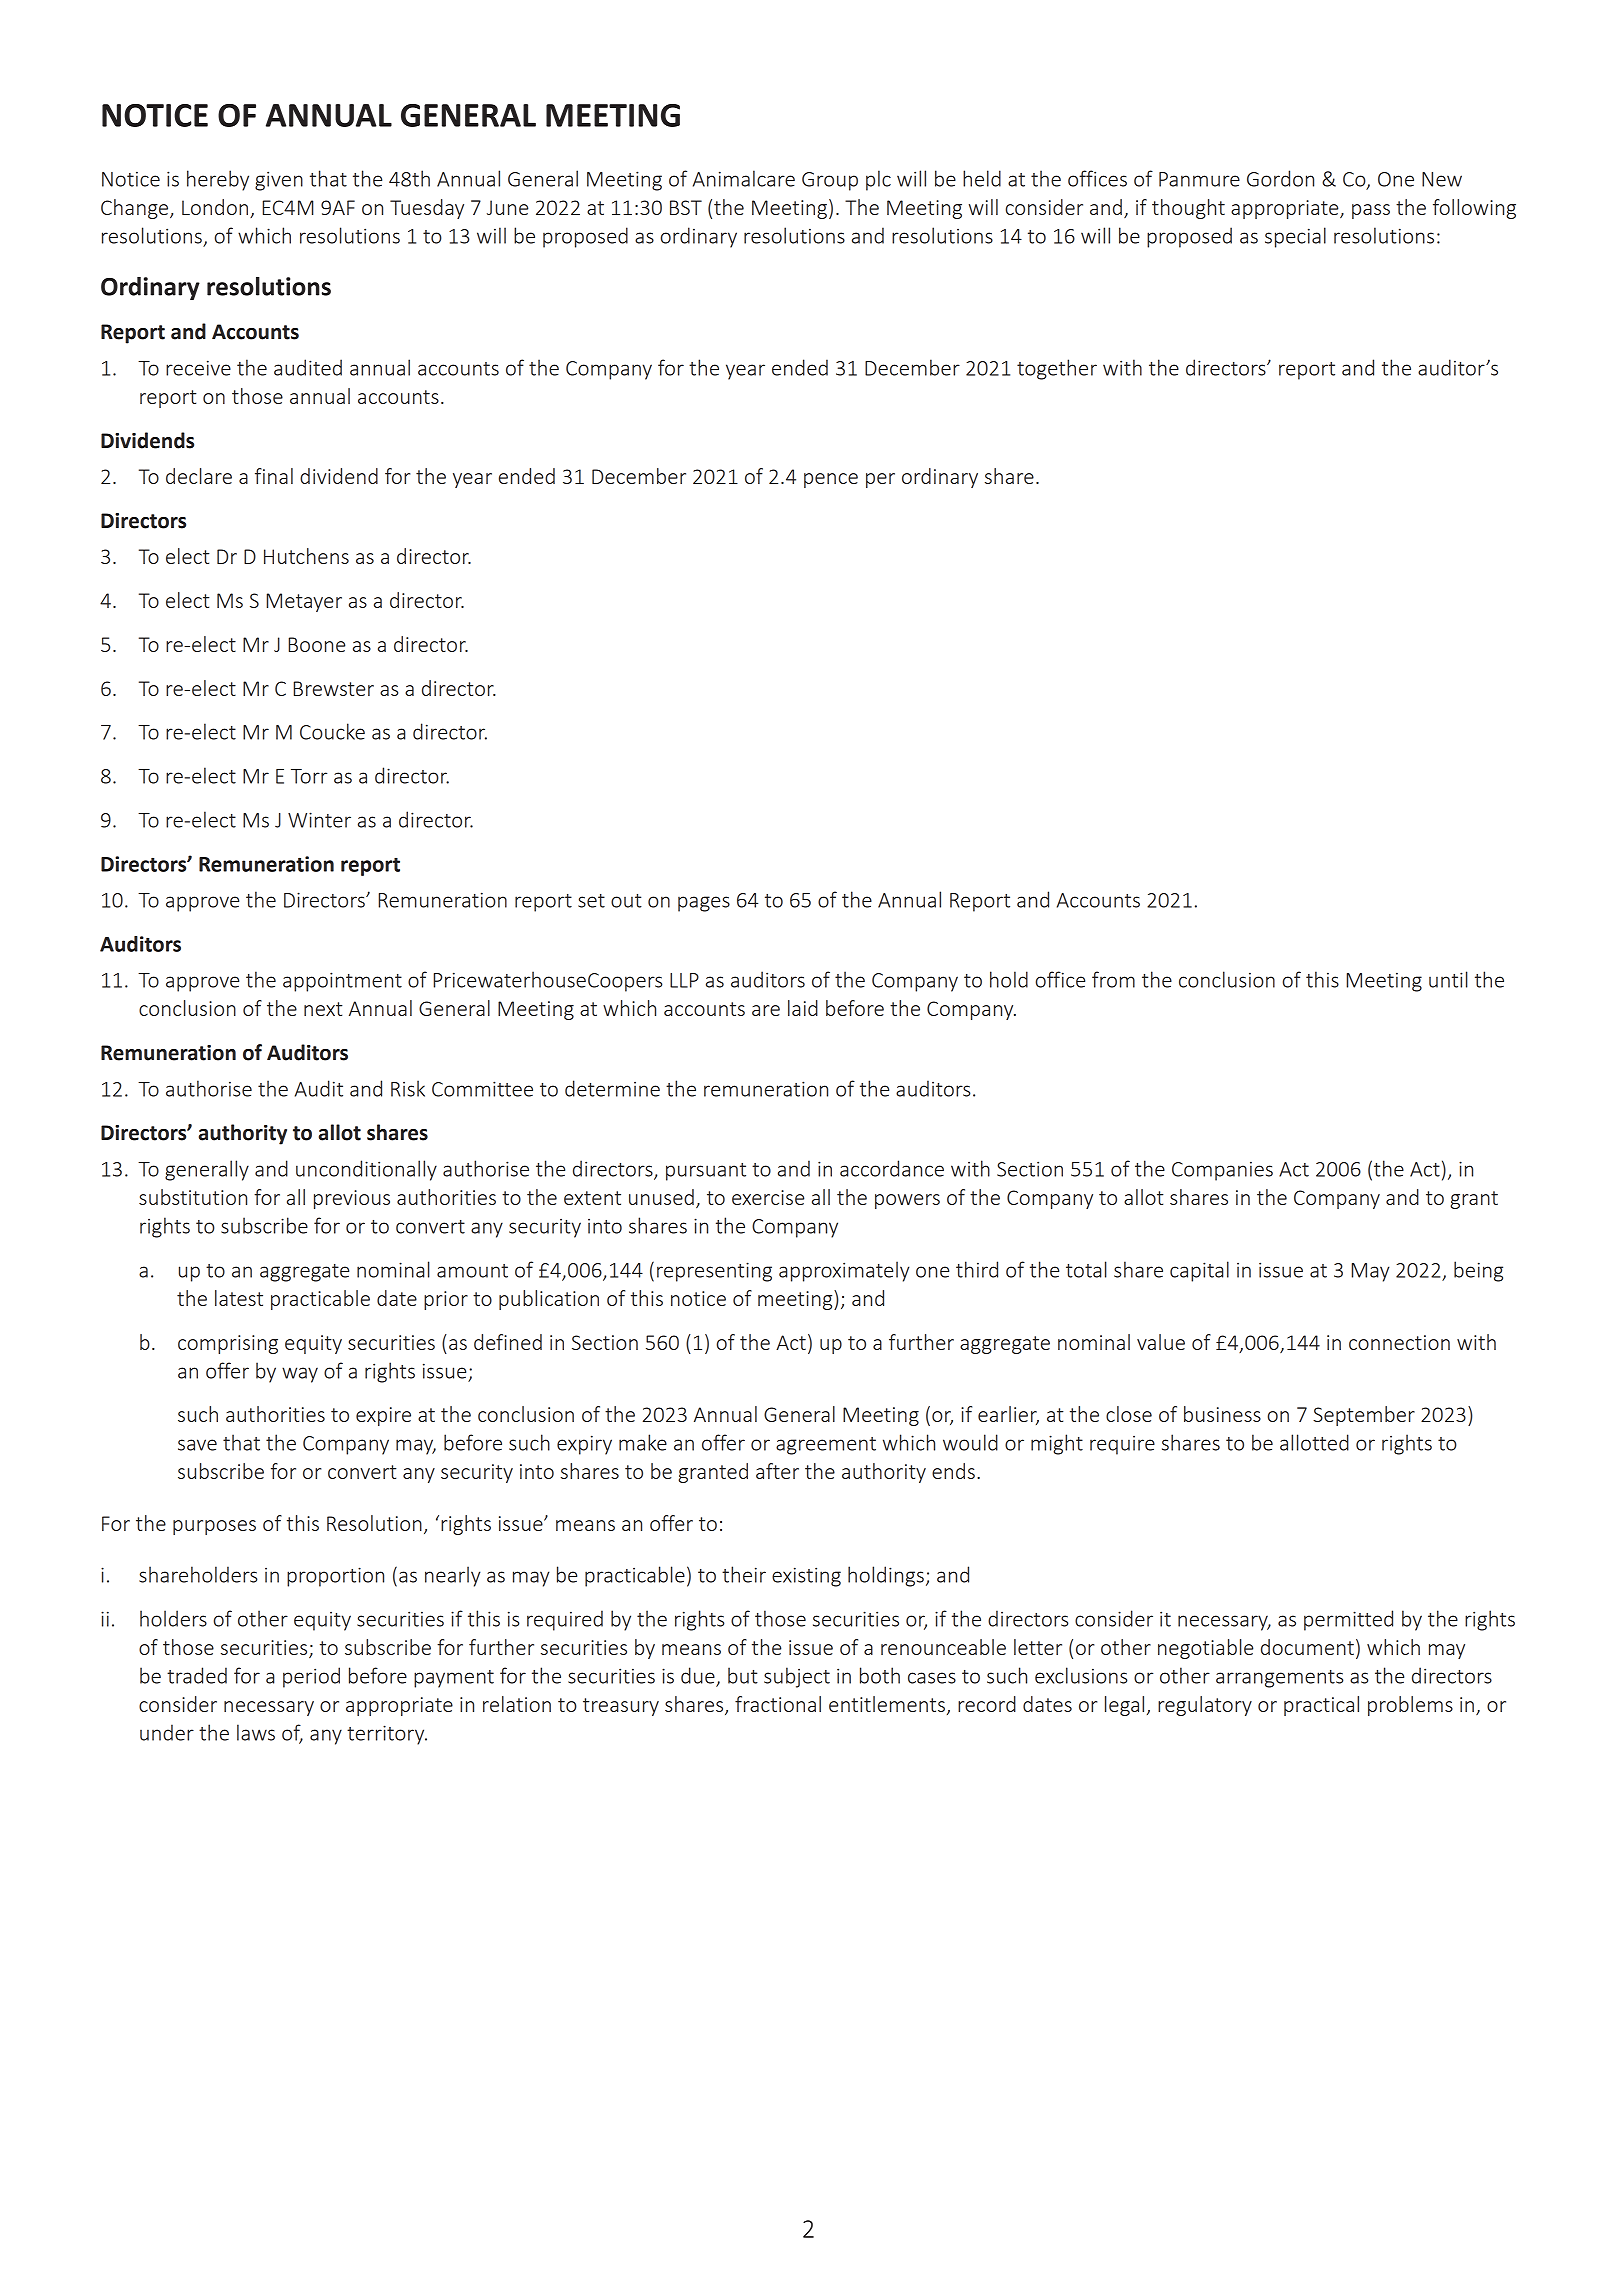  I want to click on given, so click(279, 181).
